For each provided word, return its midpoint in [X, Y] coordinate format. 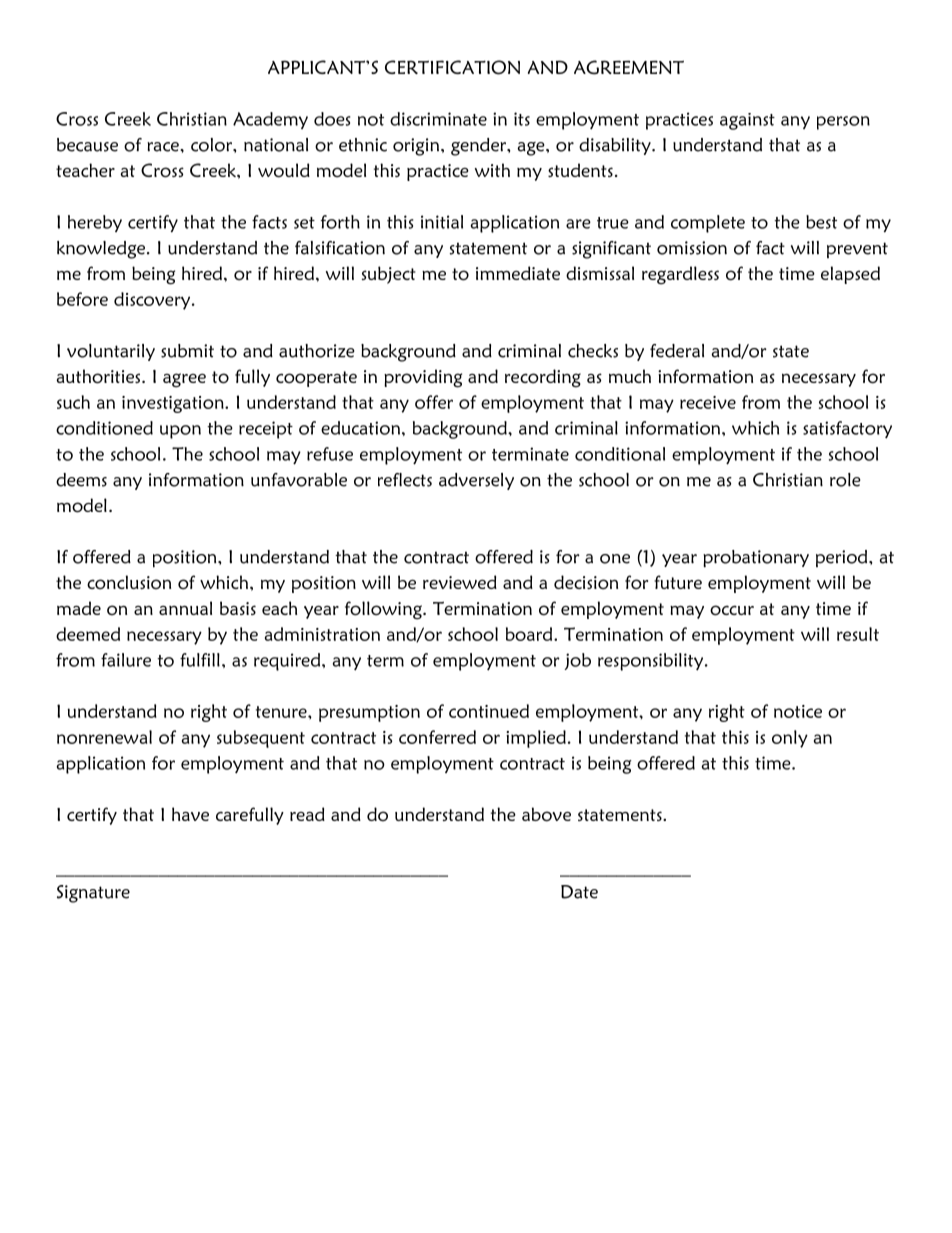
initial [442, 222]
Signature [93, 894]
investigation [174, 404]
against [747, 121]
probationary [756, 559]
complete [708, 224]
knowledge [102, 250]
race [164, 147]
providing [423, 378]
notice [798, 711]
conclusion [129, 582]
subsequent [261, 739]
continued [489, 711]
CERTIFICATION [452, 67]
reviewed [460, 582]
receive [708, 402]
